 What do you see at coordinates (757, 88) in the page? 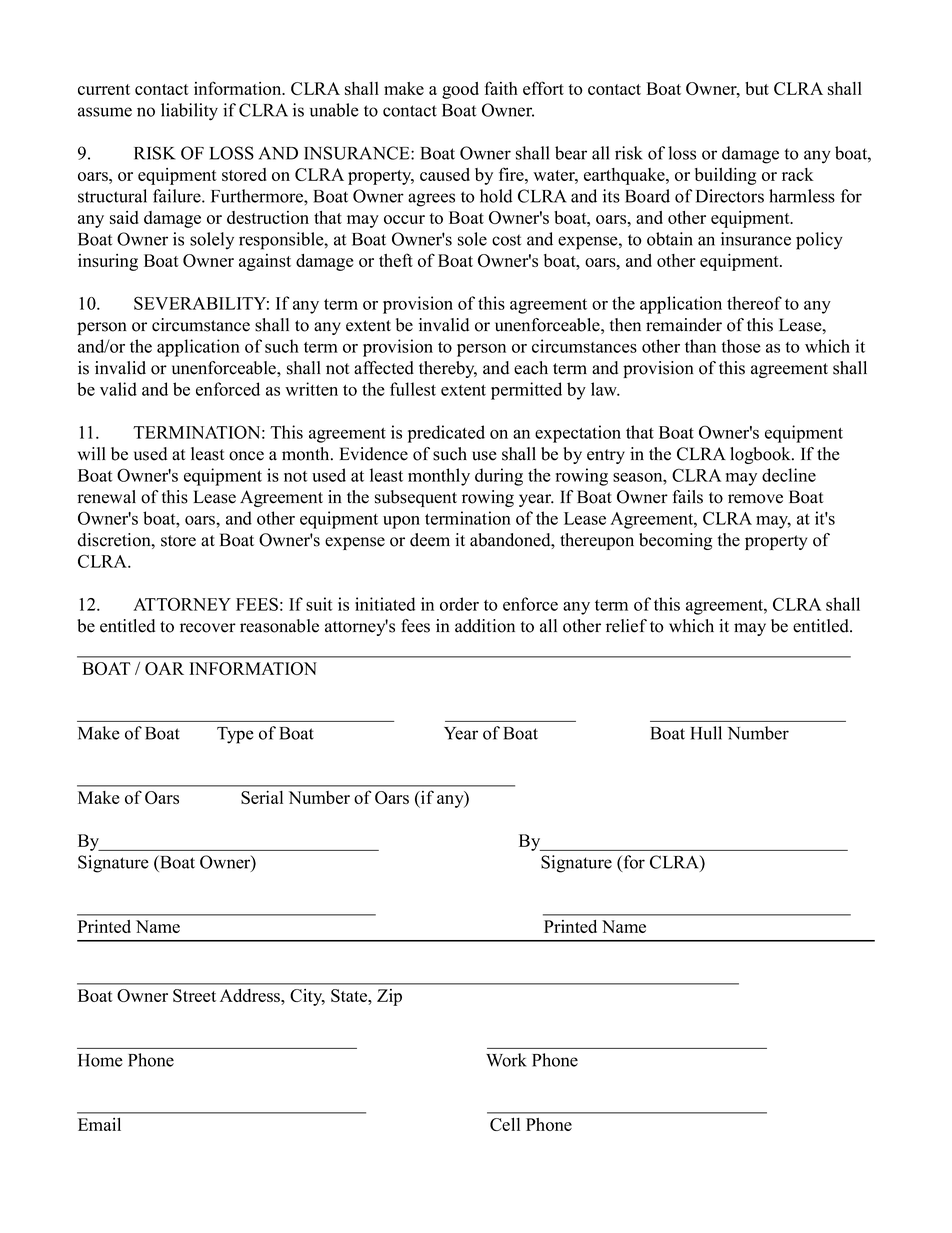
I see `but` at bounding box center [757, 88].
